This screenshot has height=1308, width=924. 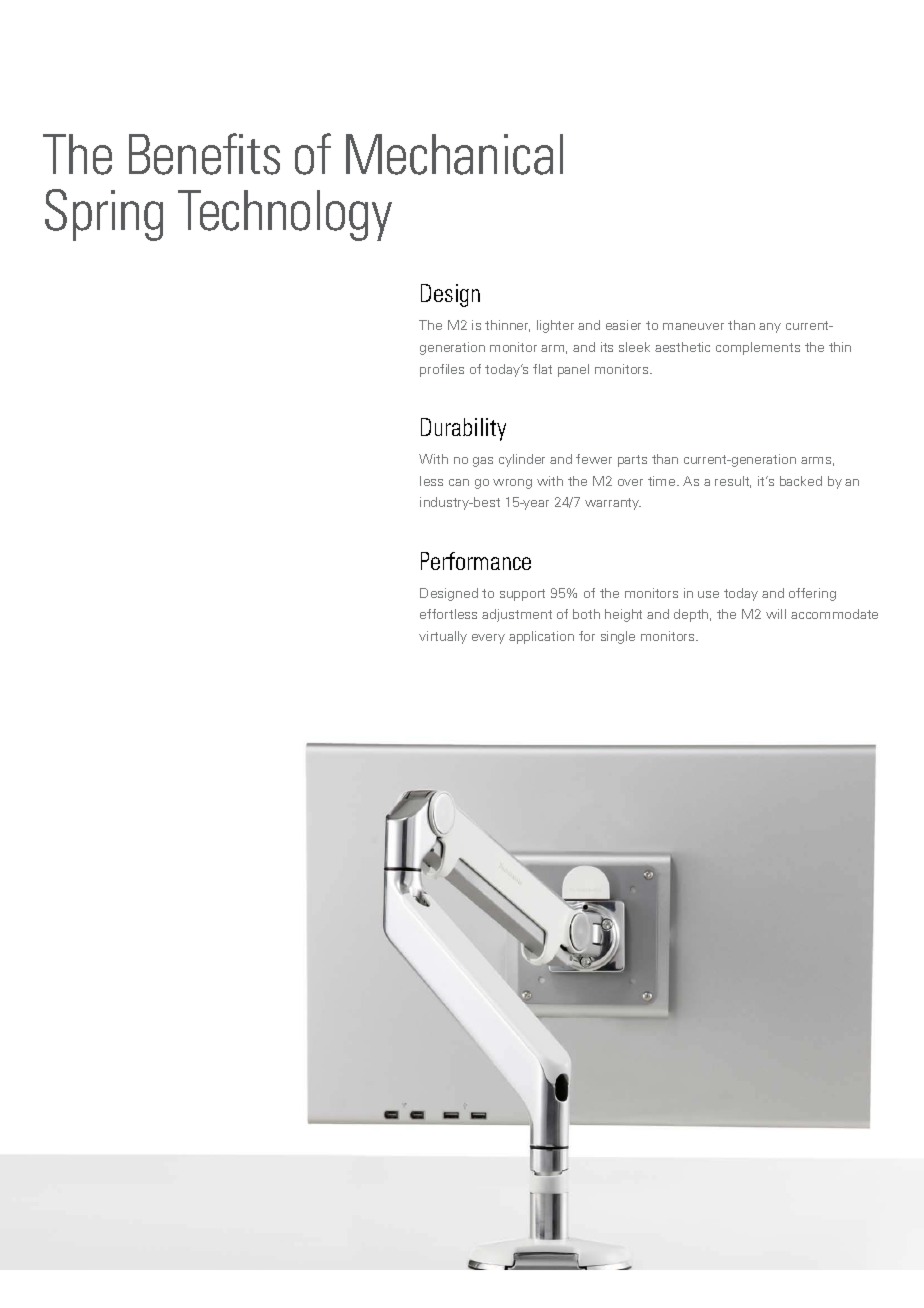 What do you see at coordinates (488, 639) in the screenshot?
I see `every` at bounding box center [488, 639].
